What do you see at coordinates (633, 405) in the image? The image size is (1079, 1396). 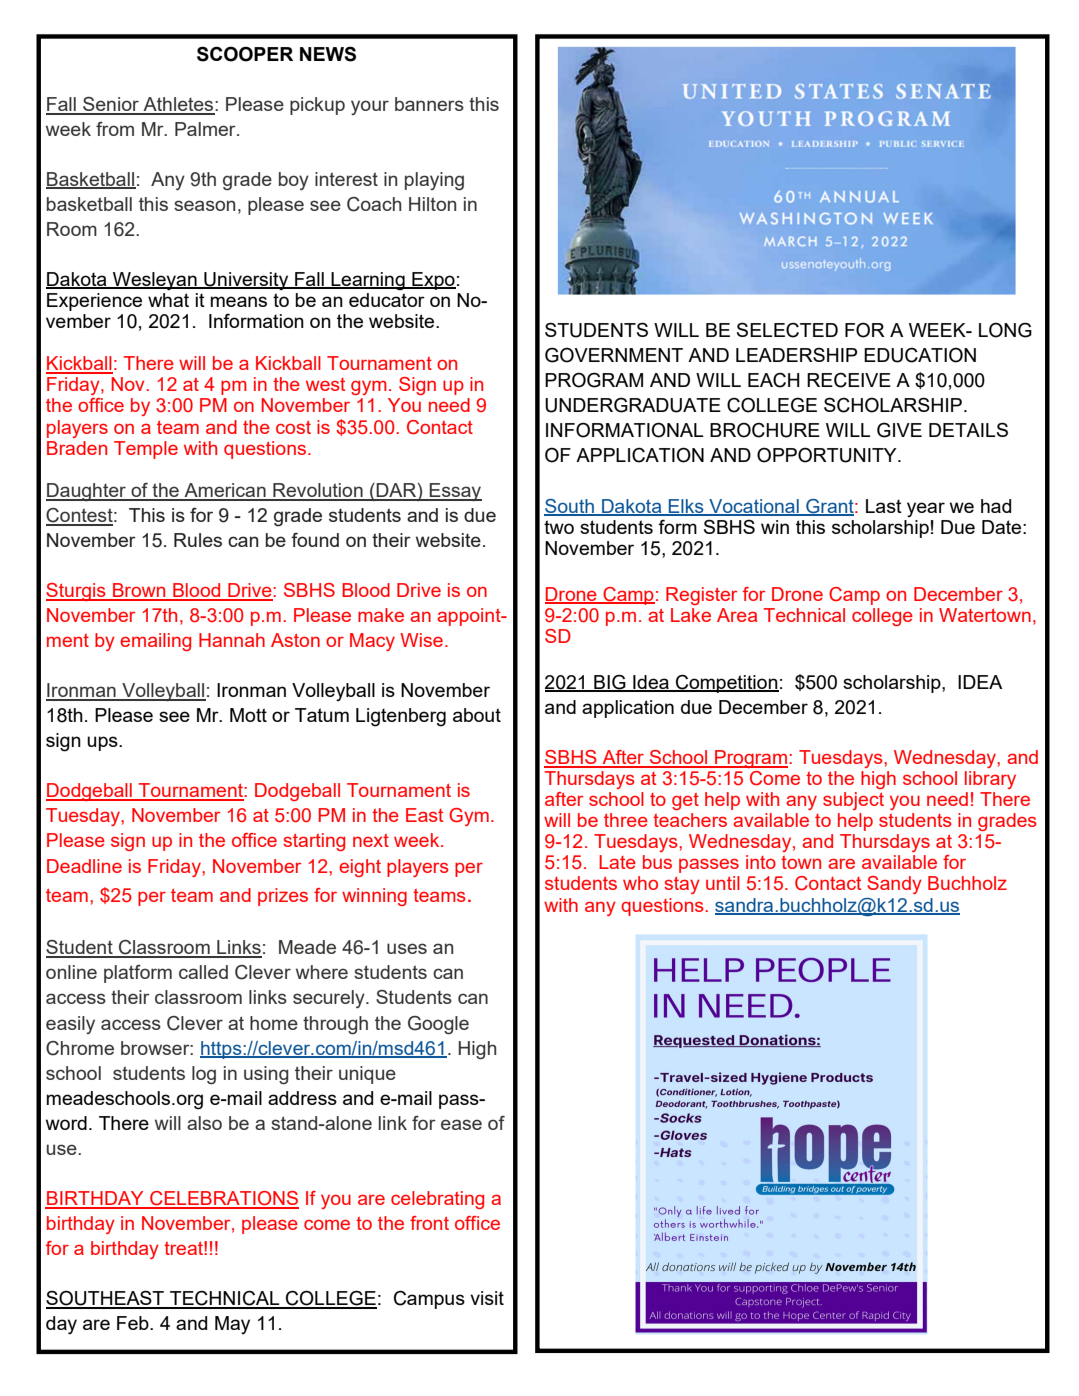 I see `UNDERGRADUATE` at bounding box center [633, 405].
